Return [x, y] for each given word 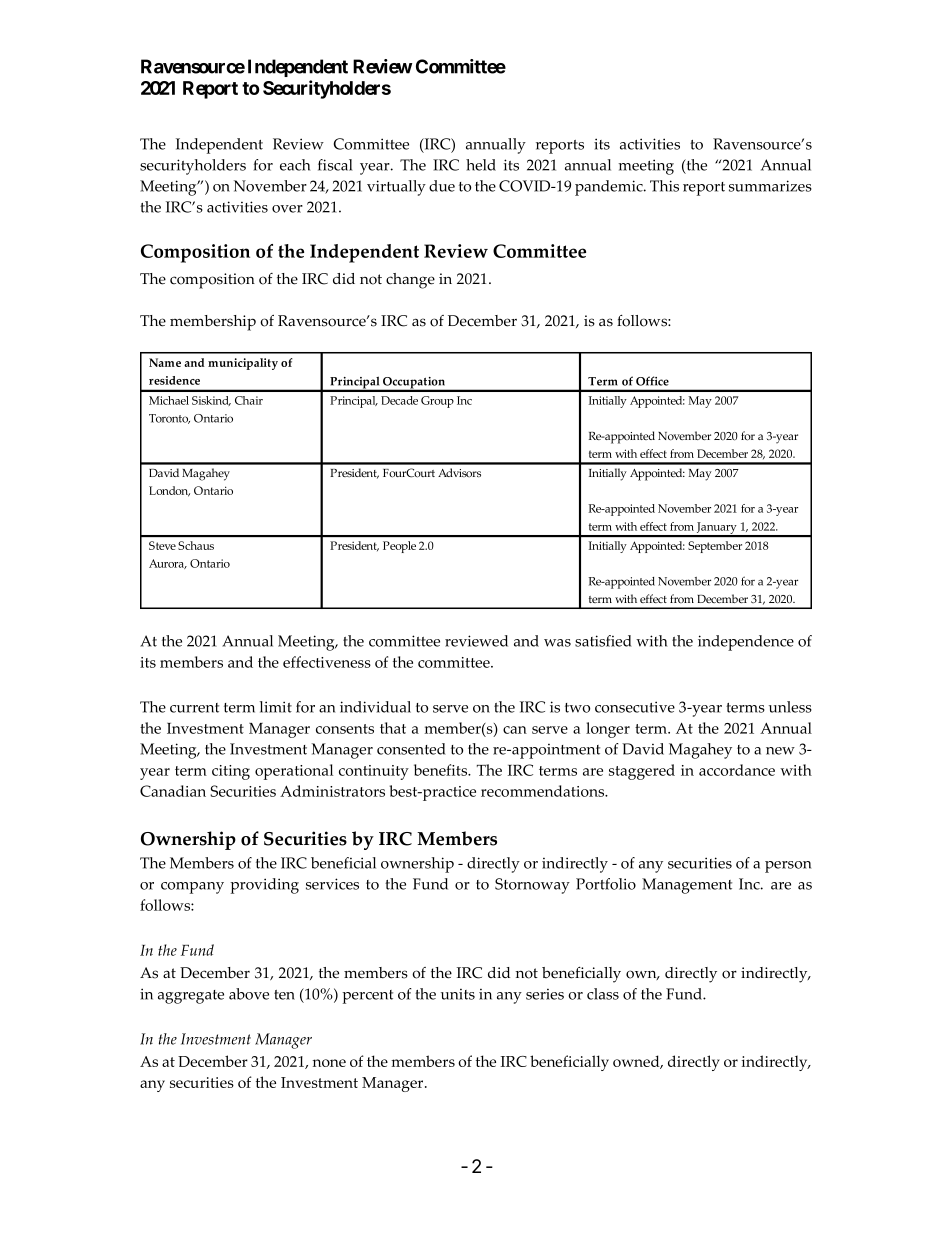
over [287, 209]
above [249, 994]
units [458, 994]
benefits [442, 770]
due [442, 186]
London [169, 491]
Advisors [459, 472]
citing [231, 772]
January [717, 529]
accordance [737, 770]
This [664, 186]
